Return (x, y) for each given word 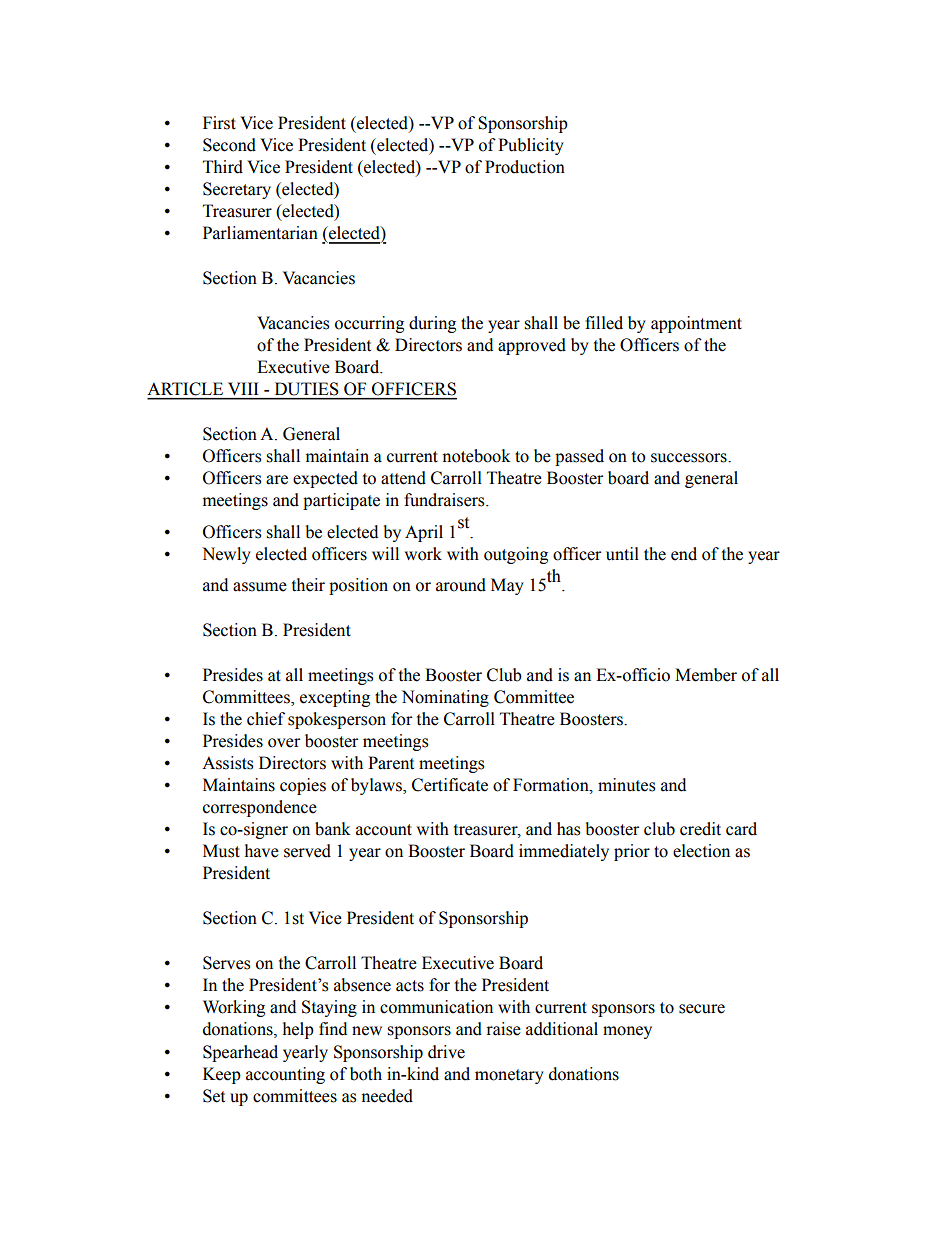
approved (532, 346)
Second (229, 145)
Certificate (450, 785)
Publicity (531, 146)
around (461, 585)
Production (525, 167)
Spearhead (240, 1053)
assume (260, 587)
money (627, 1032)
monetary (509, 1076)
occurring (369, 324)
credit (700, 829)
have (262, 851)
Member (706, 675)
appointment (696, 324)
